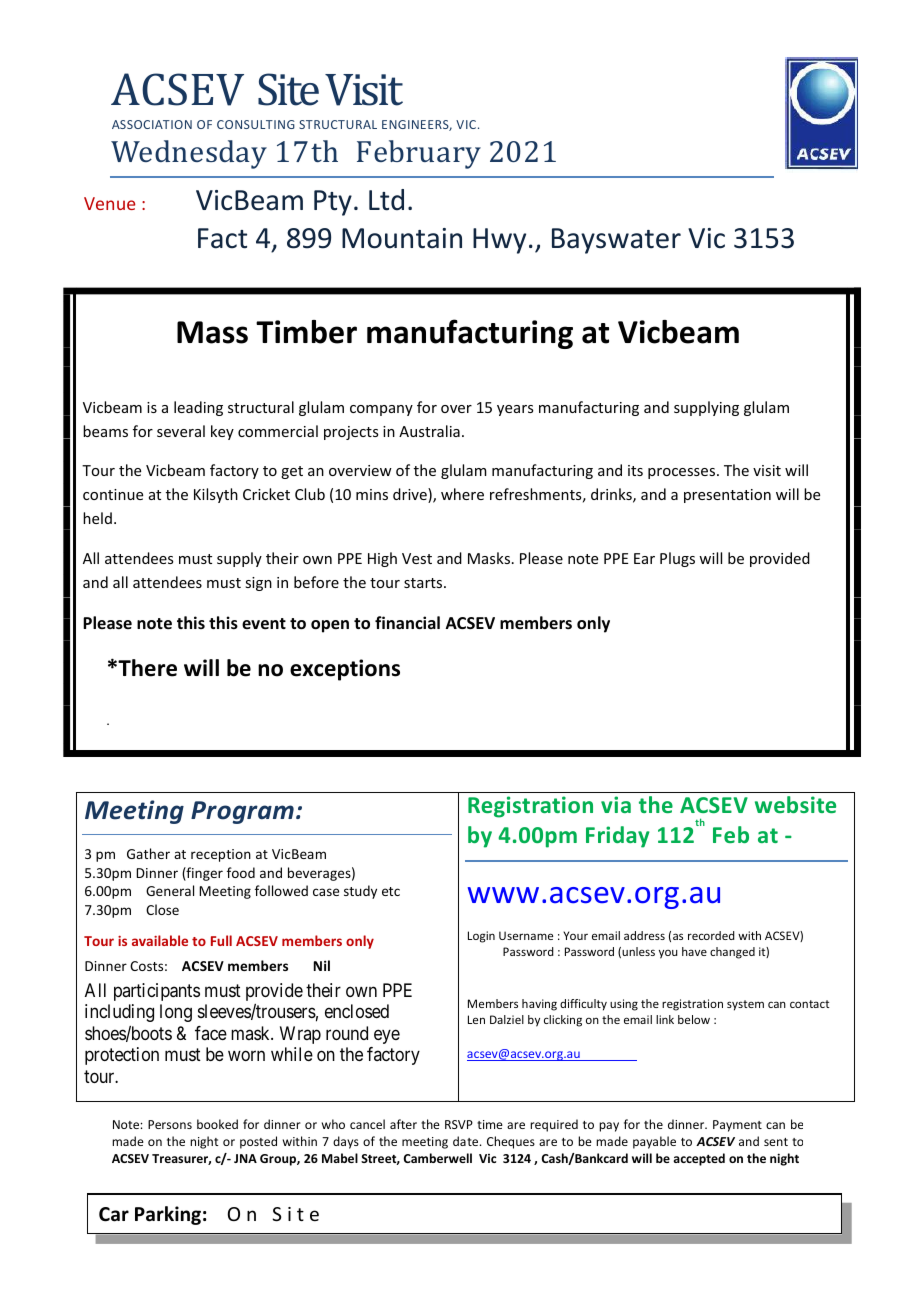 The height and width of the image is (1307, 924). What do you see at coordinates (499, 241) in the image?
I see `Hwy` at bounding box center [499, 241].
